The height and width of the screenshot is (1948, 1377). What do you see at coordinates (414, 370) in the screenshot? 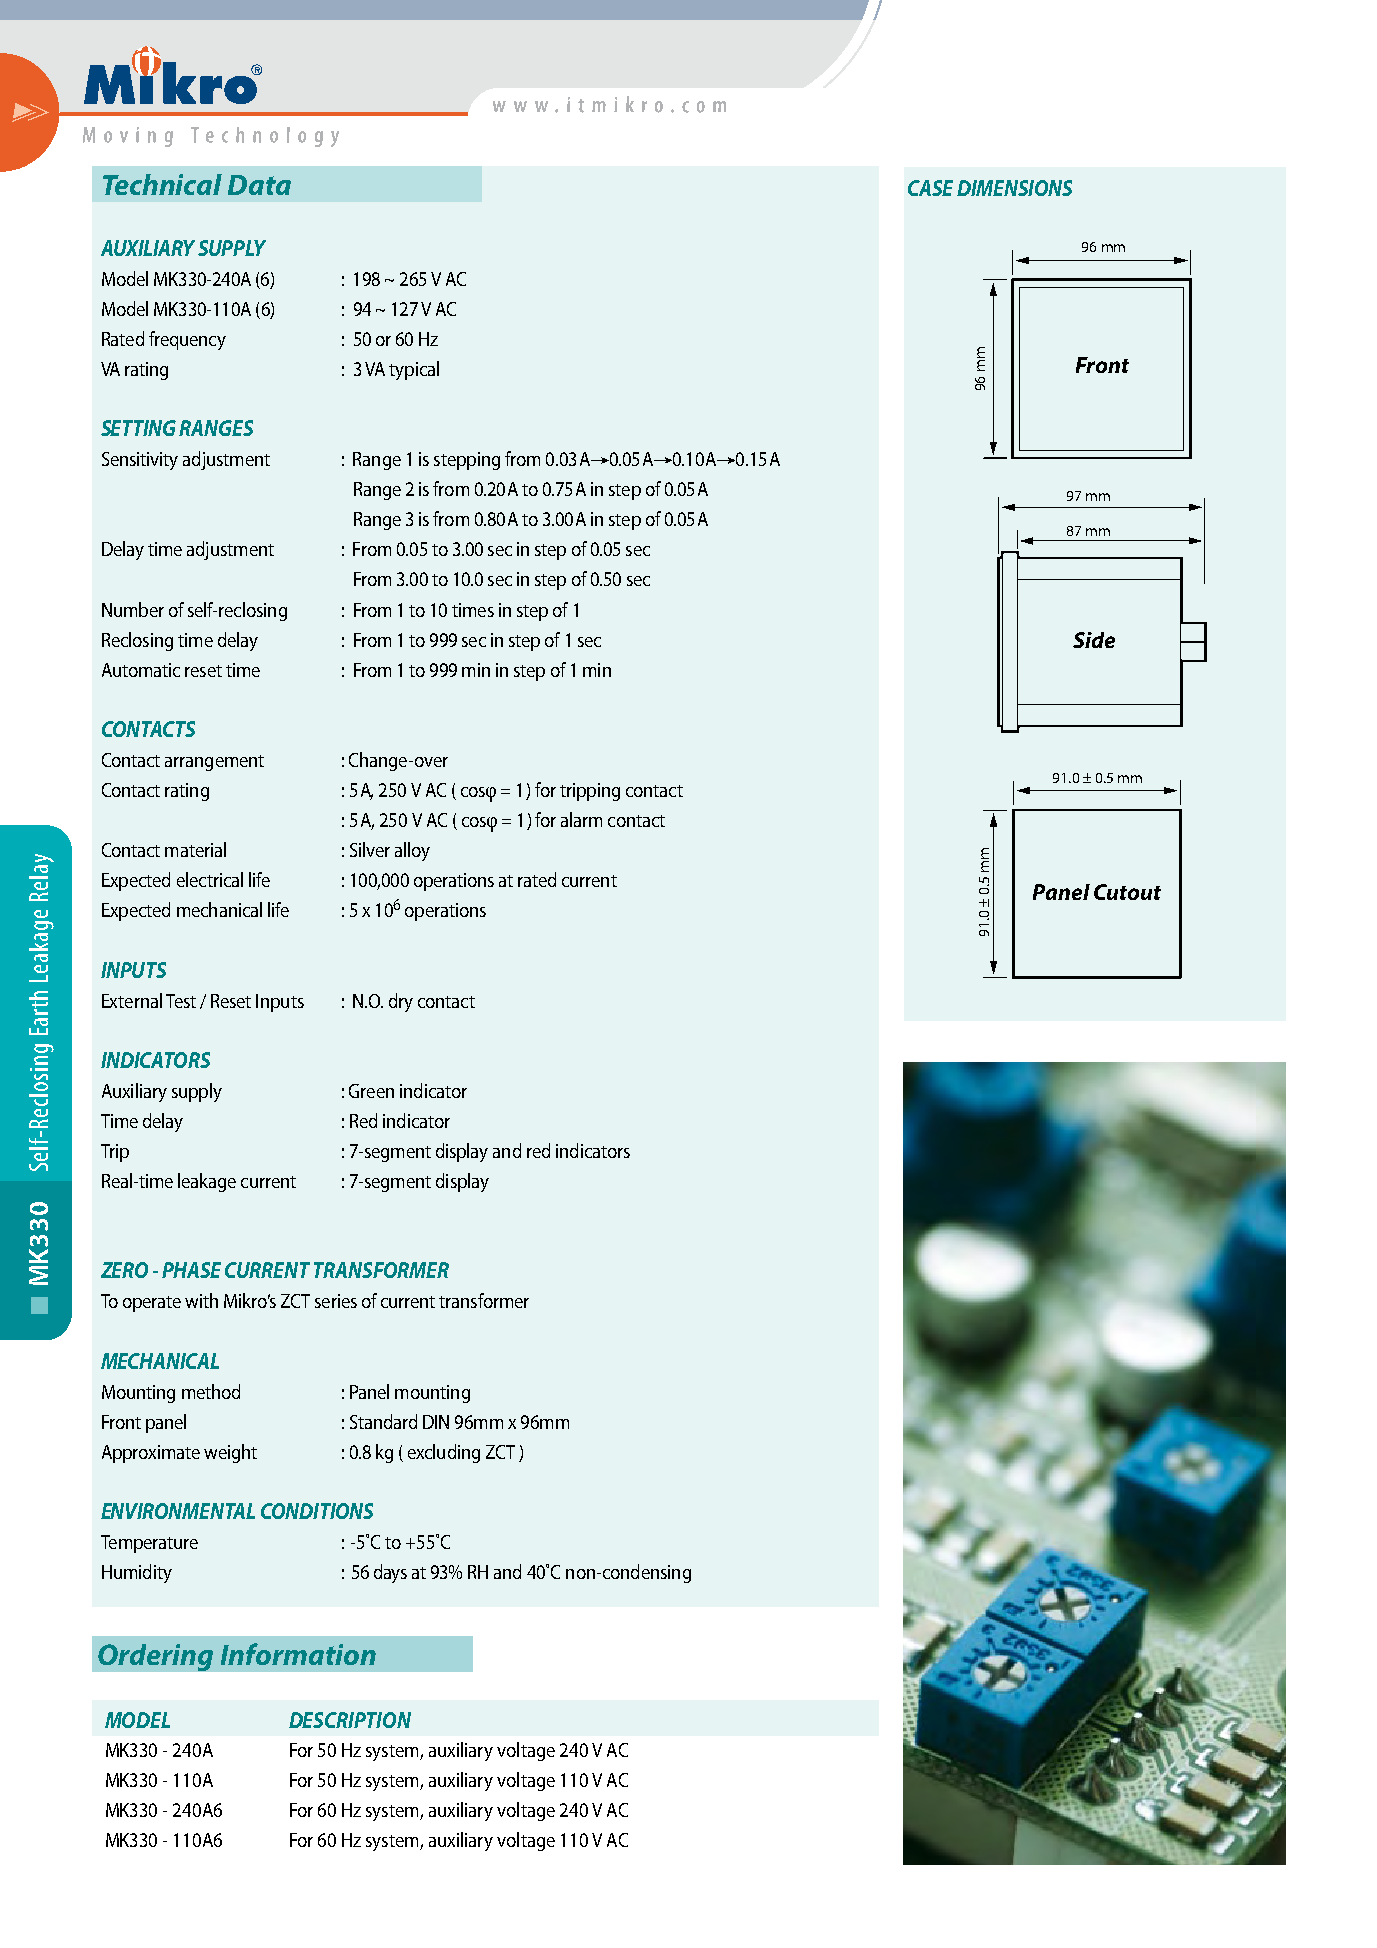
I see `typical` at bounding box center [414, 370].
